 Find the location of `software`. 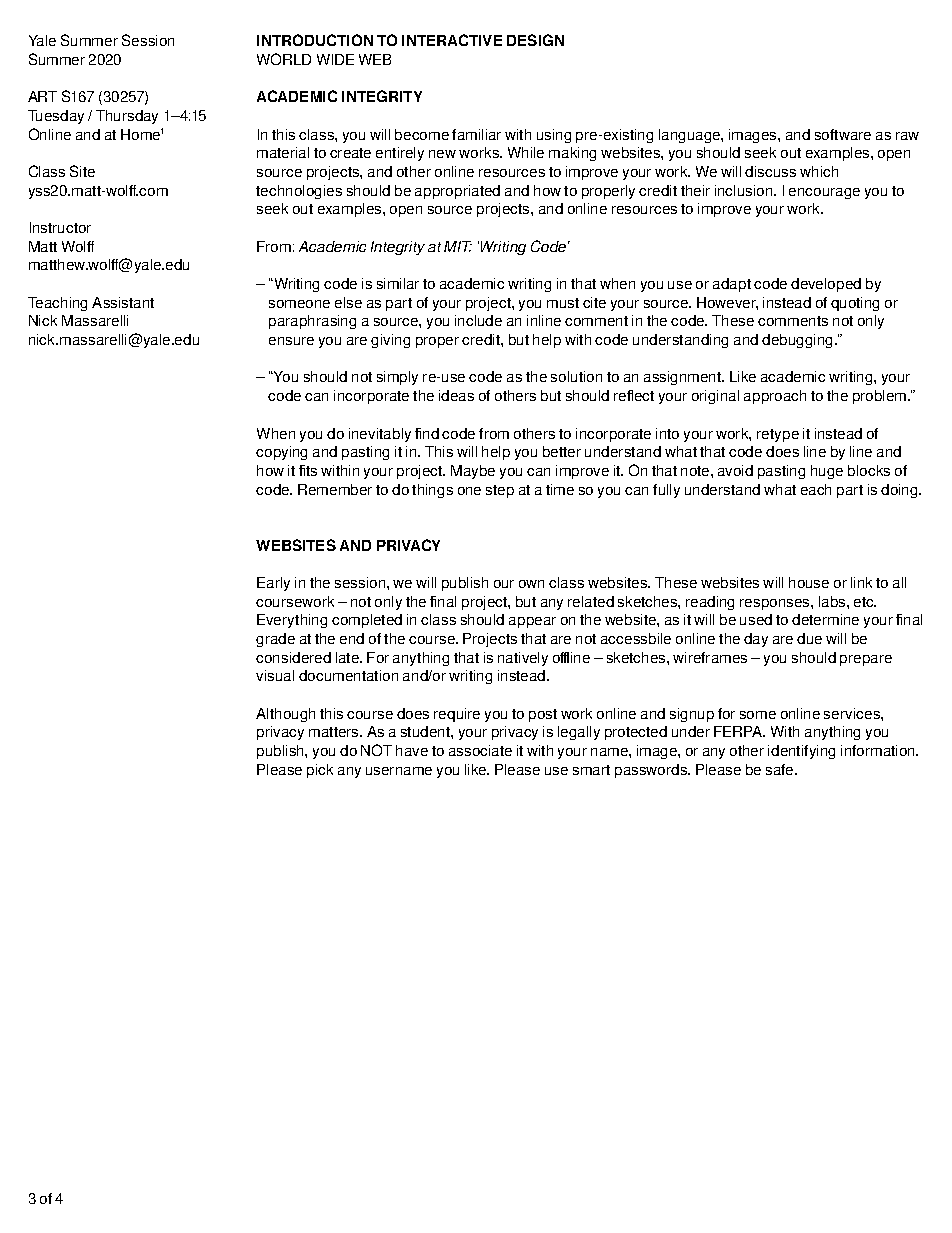

software is located at coordinates (843, 134).
